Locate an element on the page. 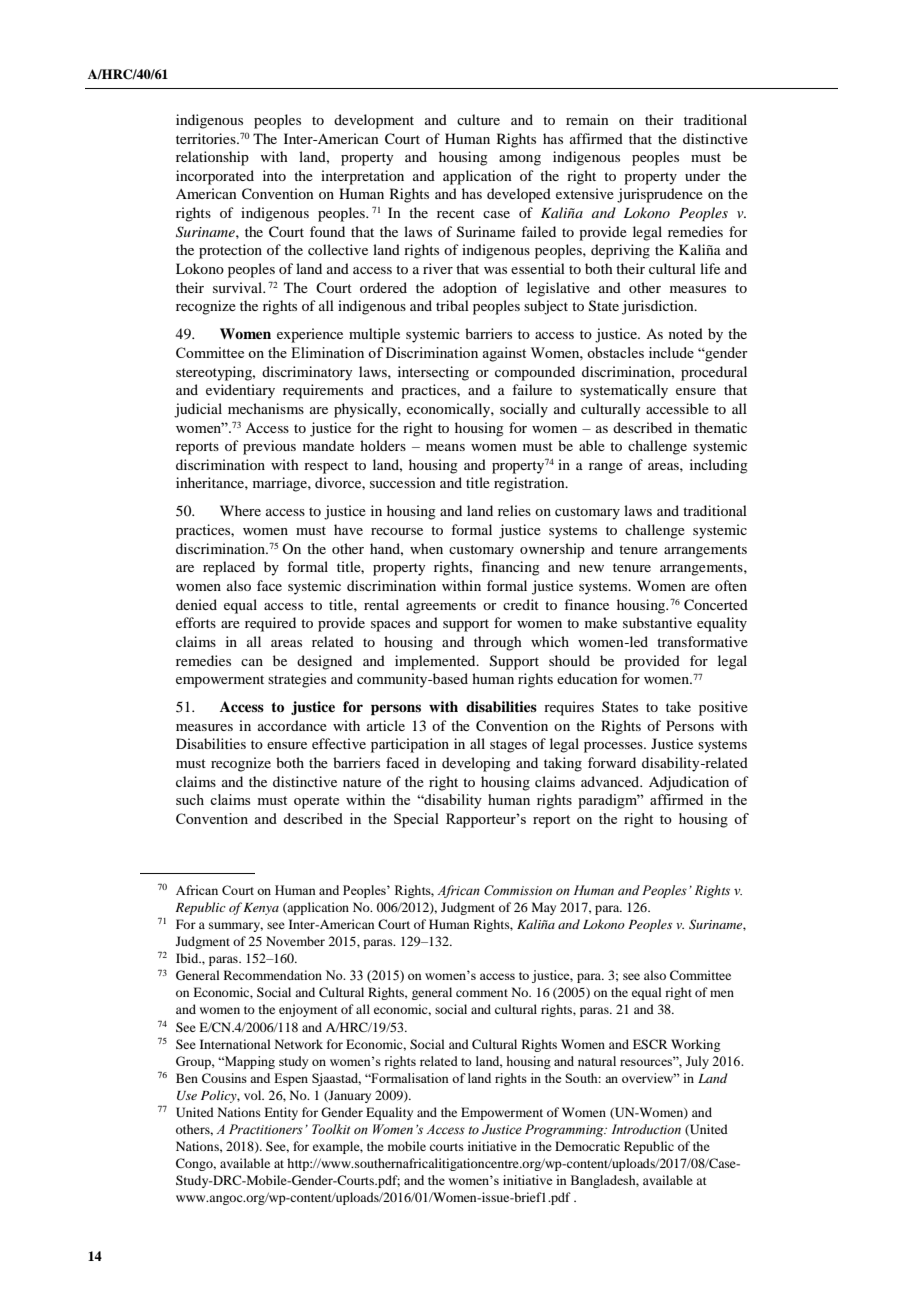 Image resolution: width=924 pixels, height=1308 pixels. under is located at coordinates (703, 175).
